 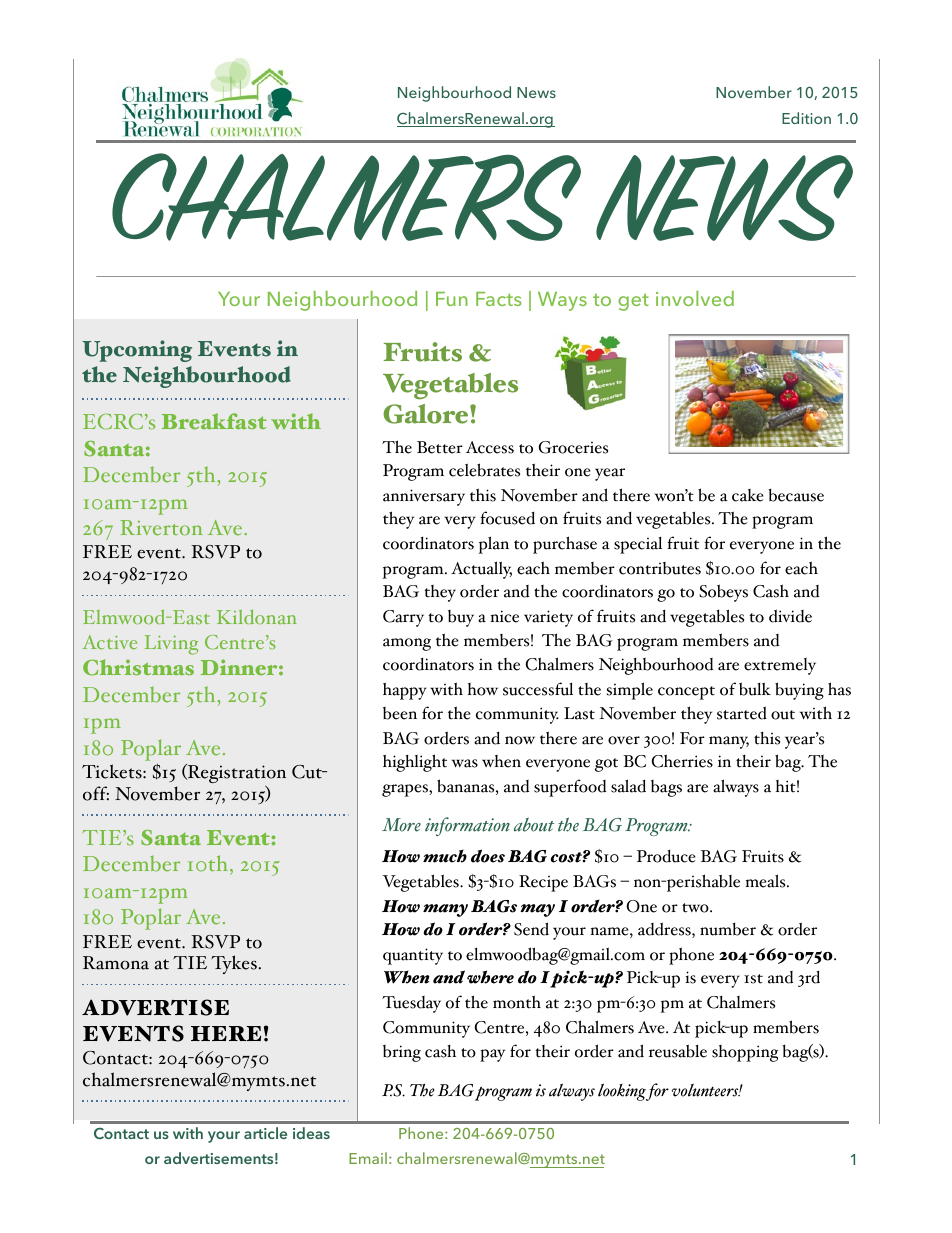 What do you see at coordinates (745, 1053) in the image?
I see `shopping` at bounding box center [745, 1053].
